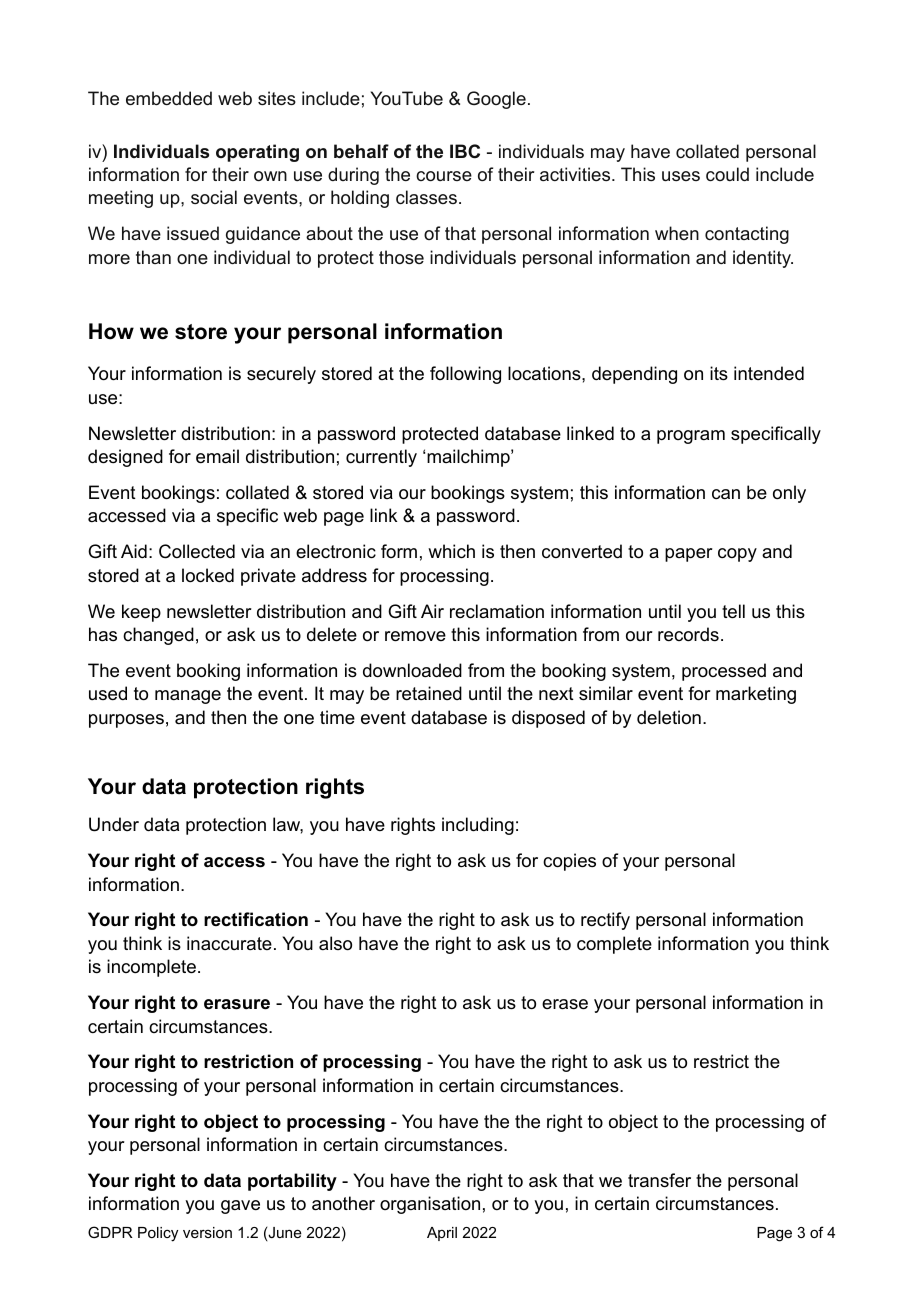 The width and height of the screenshot is (924, 1308). I want to click on could, so click(727, 174).
